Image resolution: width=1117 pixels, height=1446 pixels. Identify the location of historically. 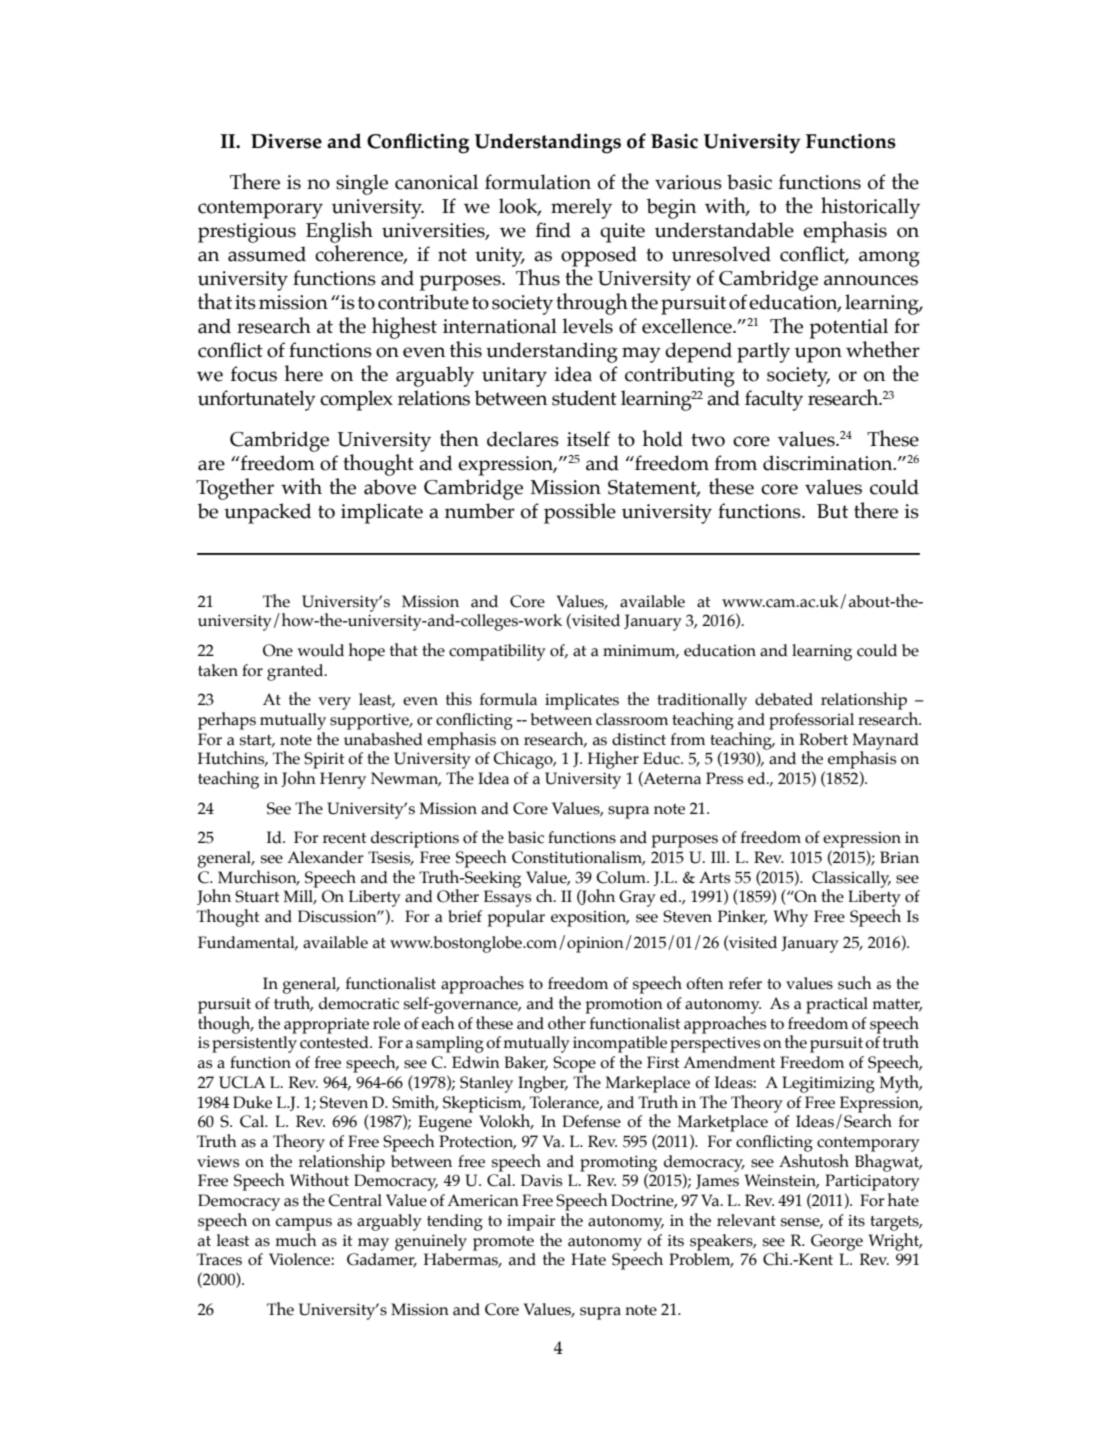
(870, 208).
